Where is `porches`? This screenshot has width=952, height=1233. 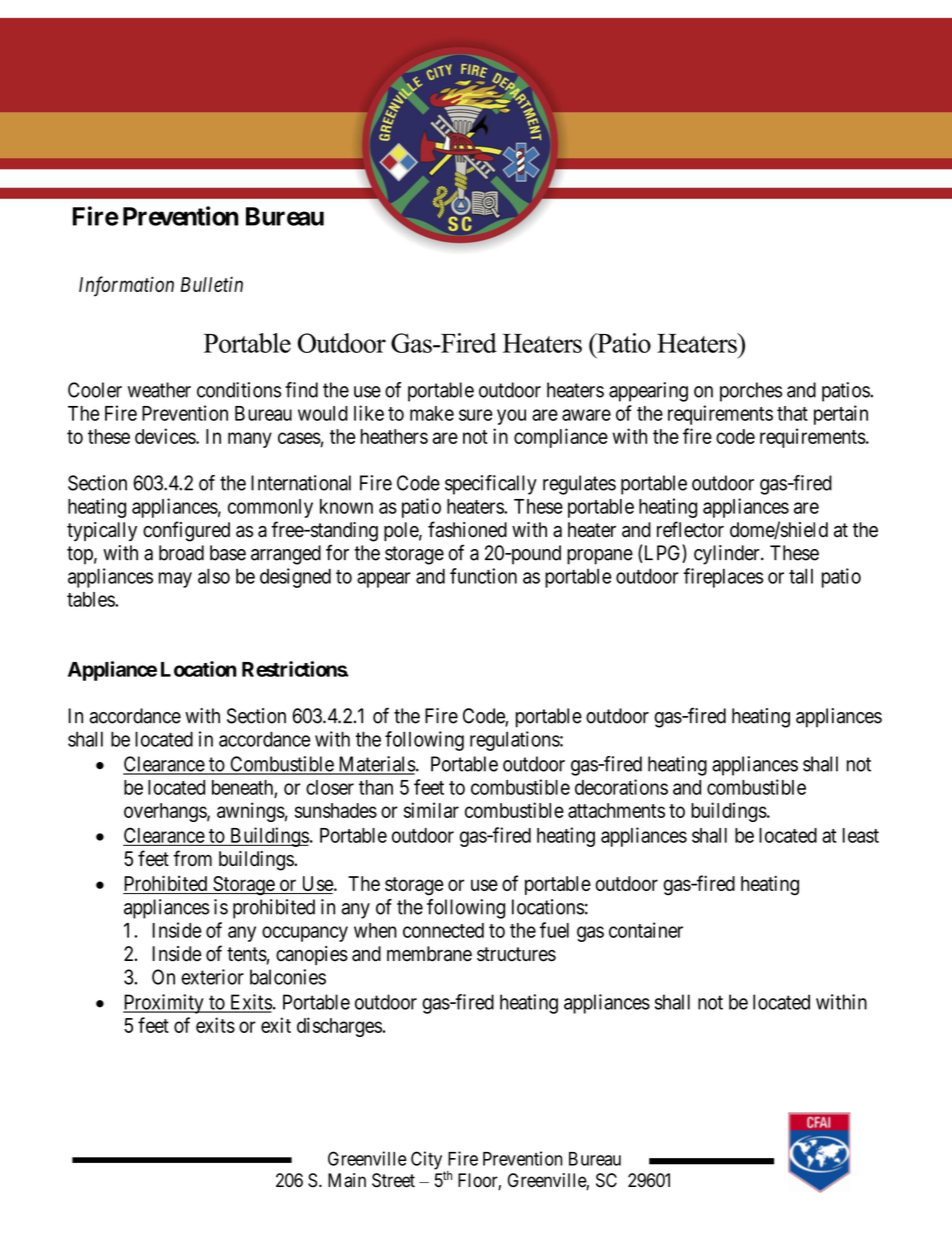
porches is located at coordinates (751, 392).
